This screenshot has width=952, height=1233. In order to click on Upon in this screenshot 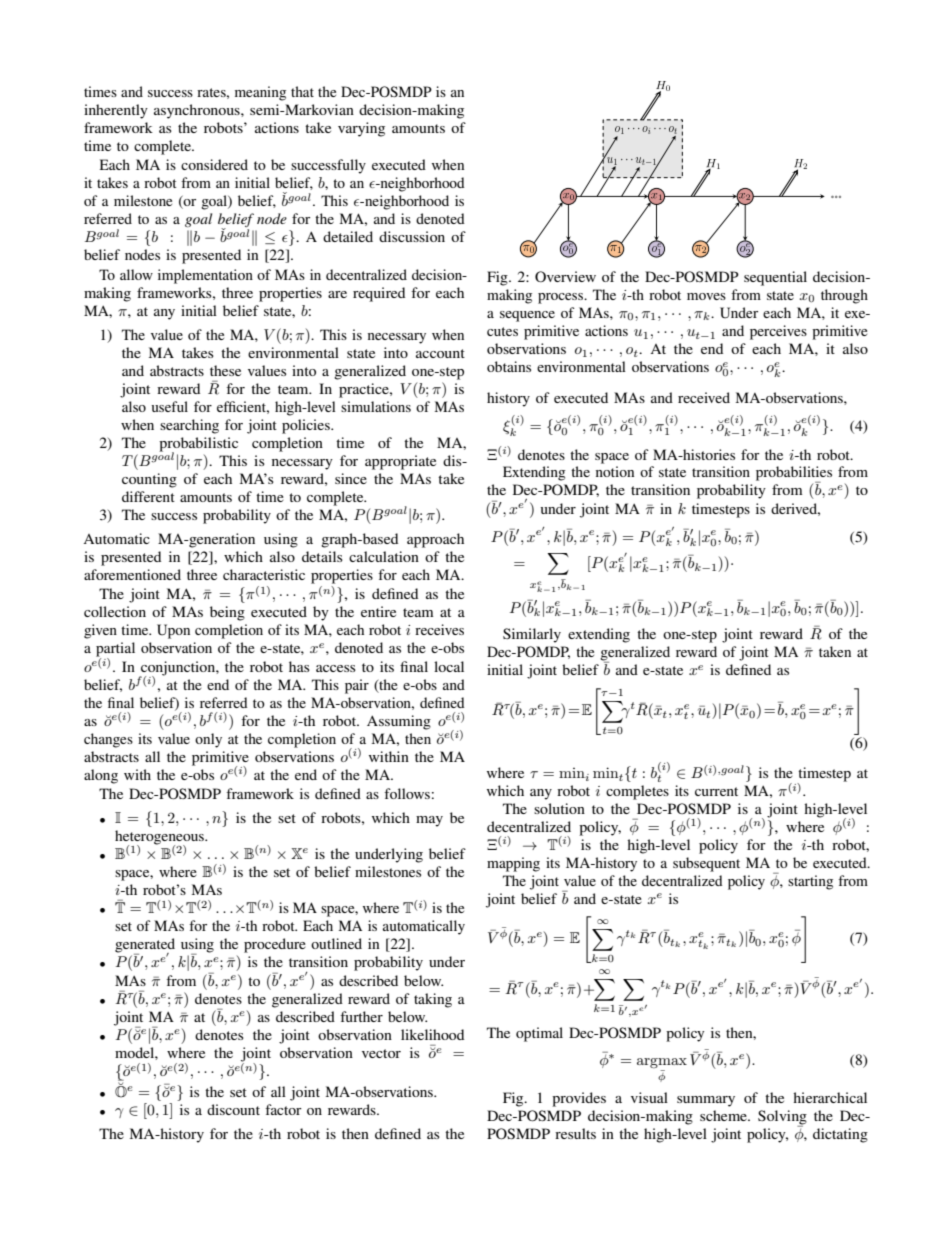, I will do `click(173, 631)`.
